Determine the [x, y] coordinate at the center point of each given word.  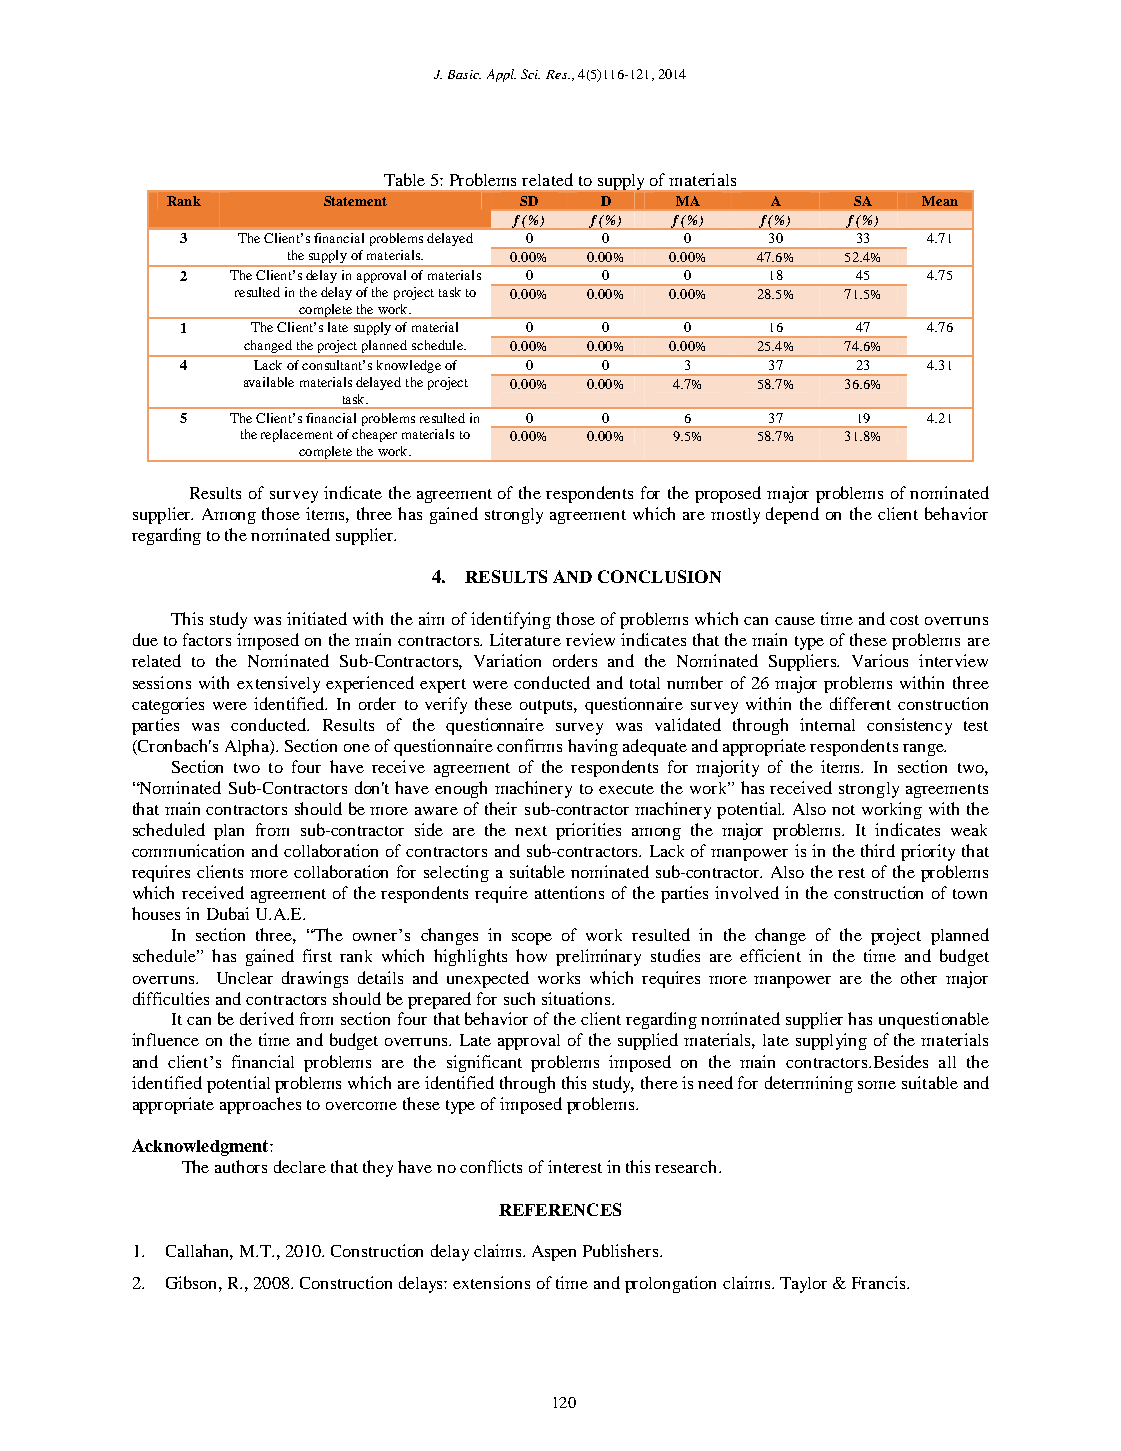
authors [241, 1166]
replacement [297, 435]
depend [792, 515]
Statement [355, 201]
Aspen [554, 1253]
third [878, 850]
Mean [940, 201]
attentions [569, 892]
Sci [530, 74]
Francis [880, 1282]
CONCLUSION [659, 576]
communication [188, 850]
